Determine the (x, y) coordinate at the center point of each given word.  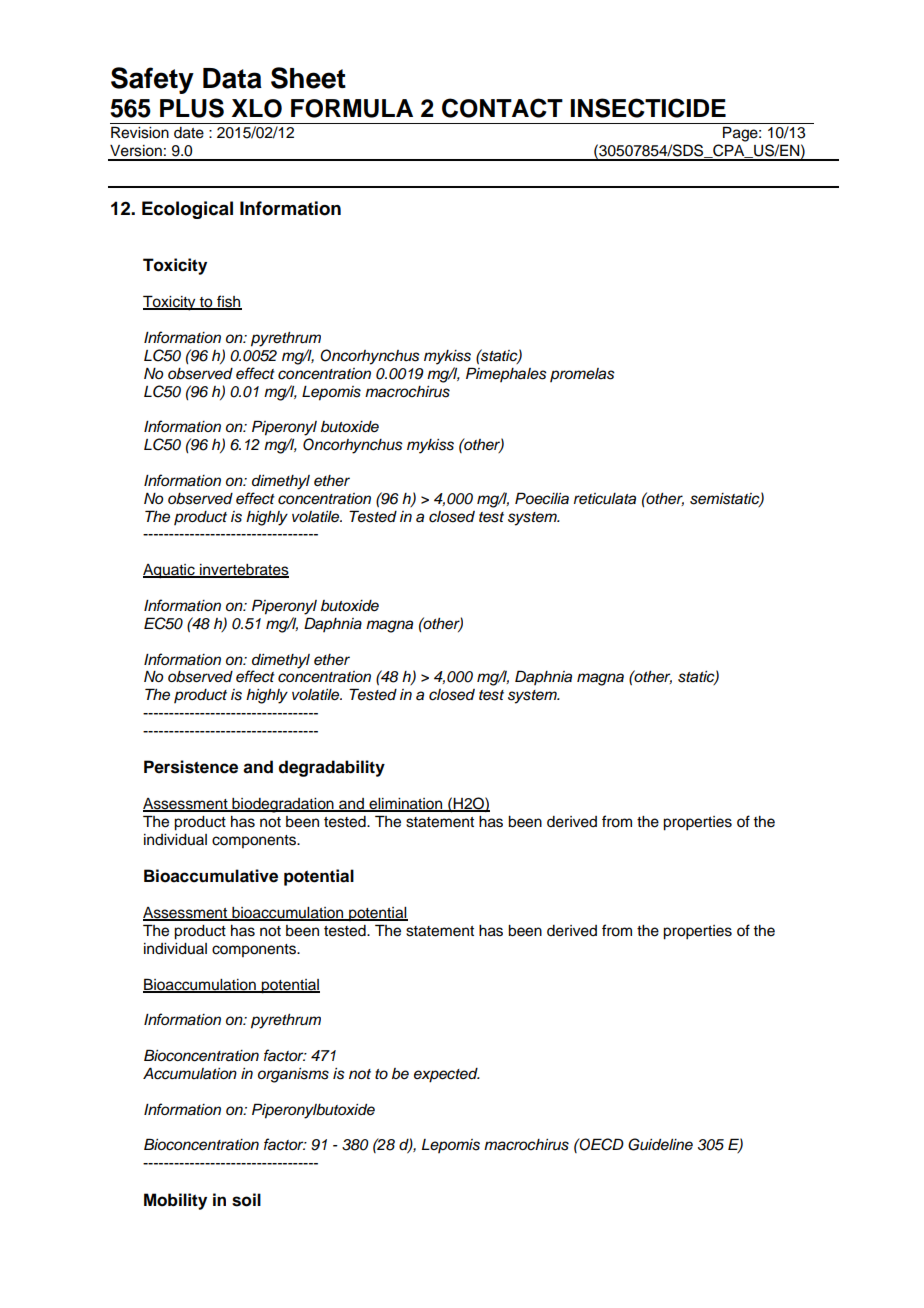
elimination (406, 805)
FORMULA (352, 108)
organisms (293, 1075)
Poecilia (542, 498)
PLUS (192, 108)
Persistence (191, 767)
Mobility (175, 1201)
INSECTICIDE (648, 108)
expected (447, 1075)
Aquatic (170, 571)
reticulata (605, 499)
